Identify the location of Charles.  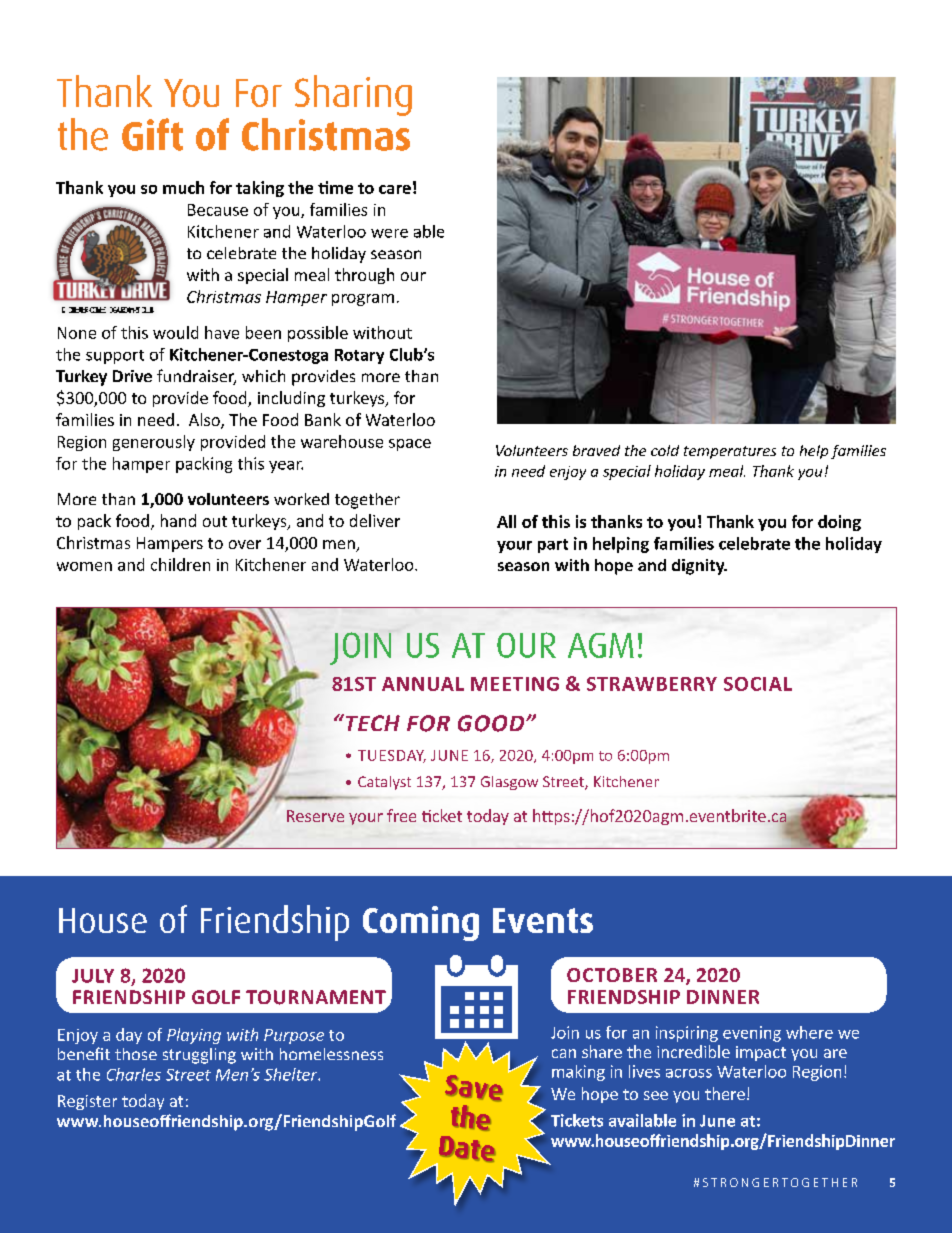
(134, 1074).
